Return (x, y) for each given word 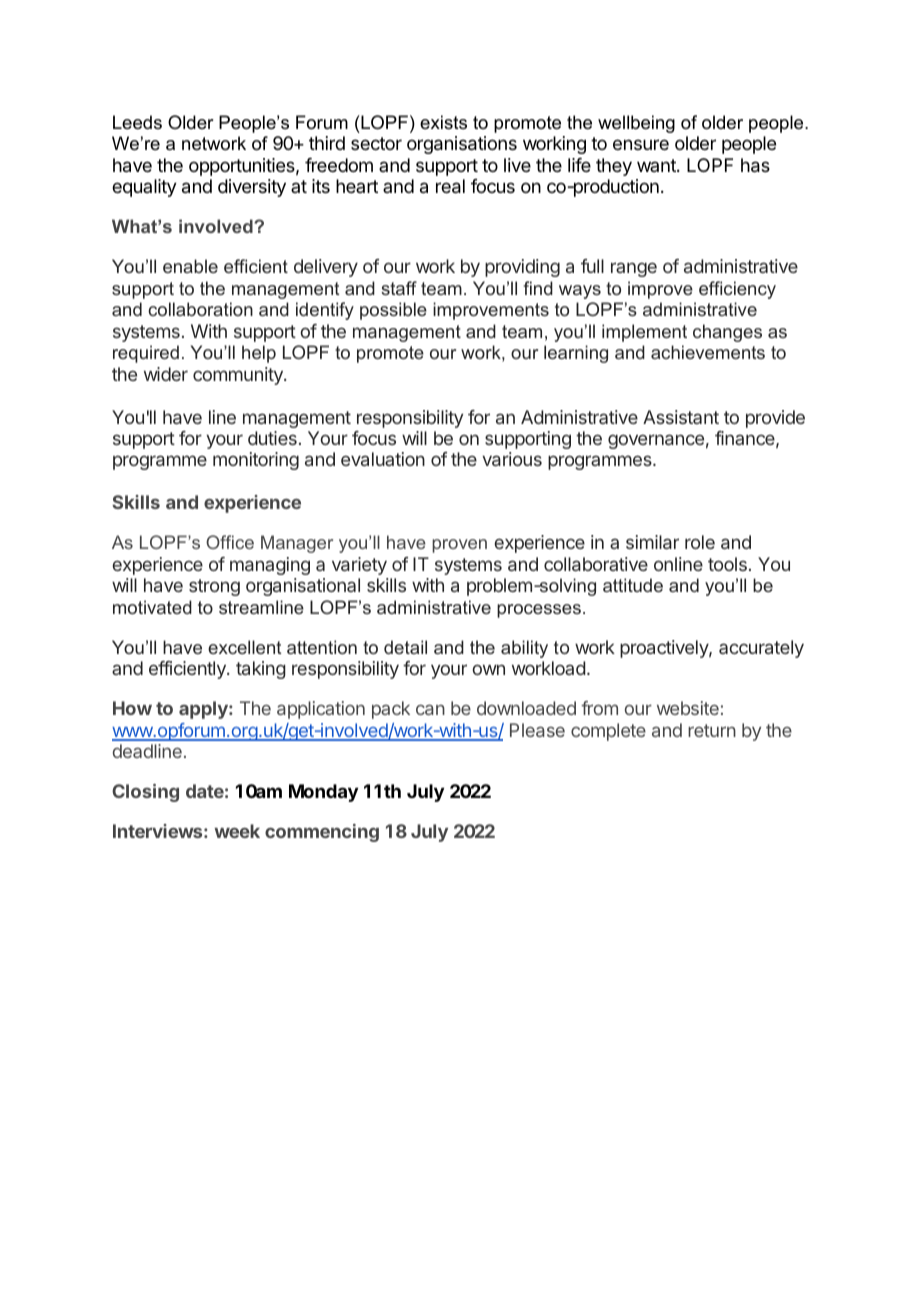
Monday (323, 793)
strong (214, 587)
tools (727, 564)
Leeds (137, 122)
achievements (708, 352)
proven (459, 546)
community (239, 376)
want (657, 165)
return (712, 730)
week (237, 831)
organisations (462, 145)
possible (393, 311)
